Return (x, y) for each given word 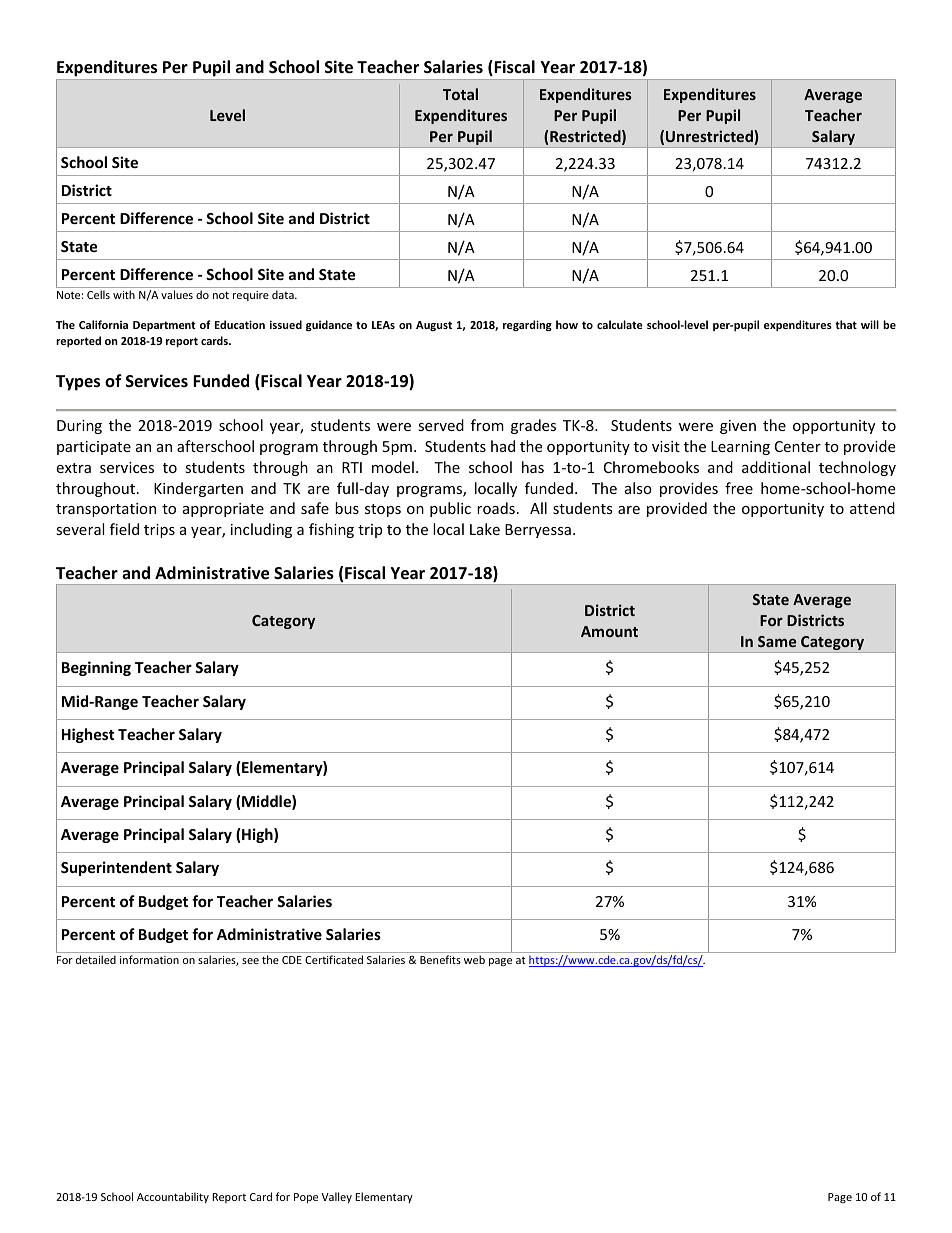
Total (460, 94)
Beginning (96, 668)
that (846, 324)
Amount (609, 631)
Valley (337, 1197)
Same (777, 641)
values (177, 294)
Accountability (173, 1197)
